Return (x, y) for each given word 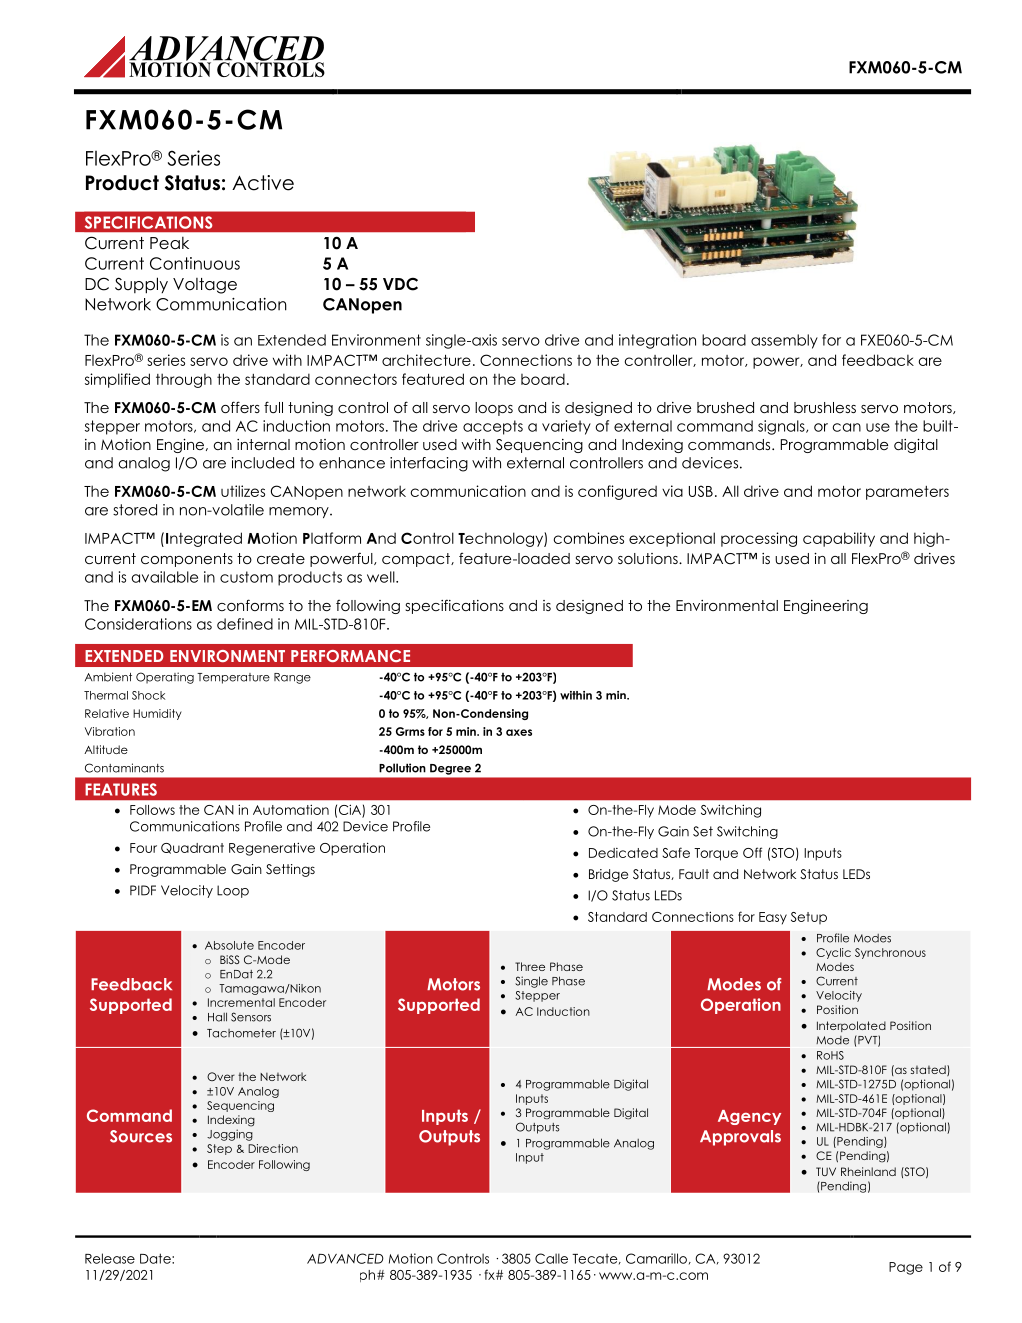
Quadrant (192, 848)
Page (906, 1268)
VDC (400, 284)
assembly (784, 341)
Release (110, 1258)
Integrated (204, 539)
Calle (551, 1258)
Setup (809, 918)
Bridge (608, 875)
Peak (169, 243)
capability (839, 539)
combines (589, 538)
